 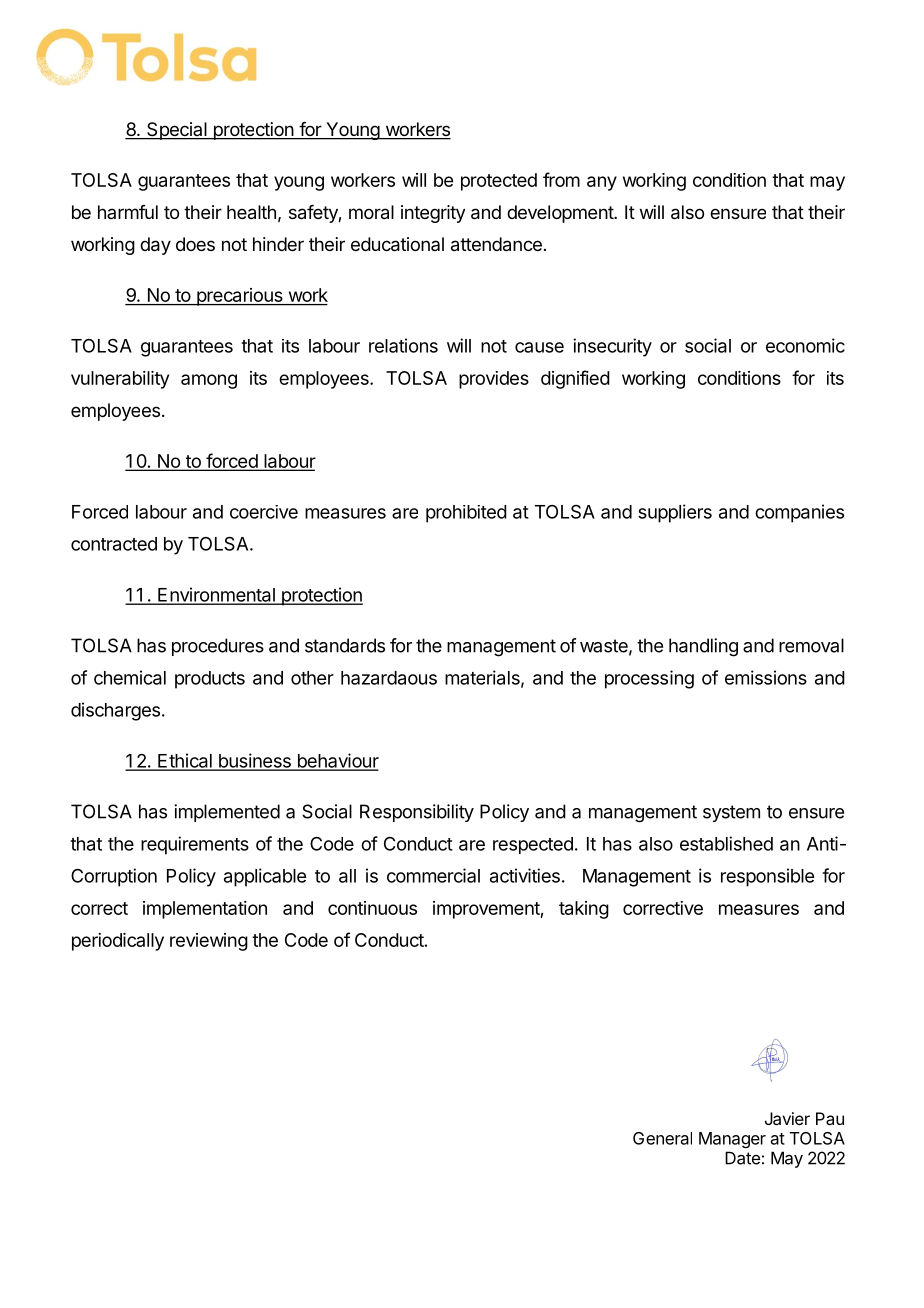 What do you see at coordinates (499, 182) in the page?
I see `protected` at bounding box center [499, 182].
